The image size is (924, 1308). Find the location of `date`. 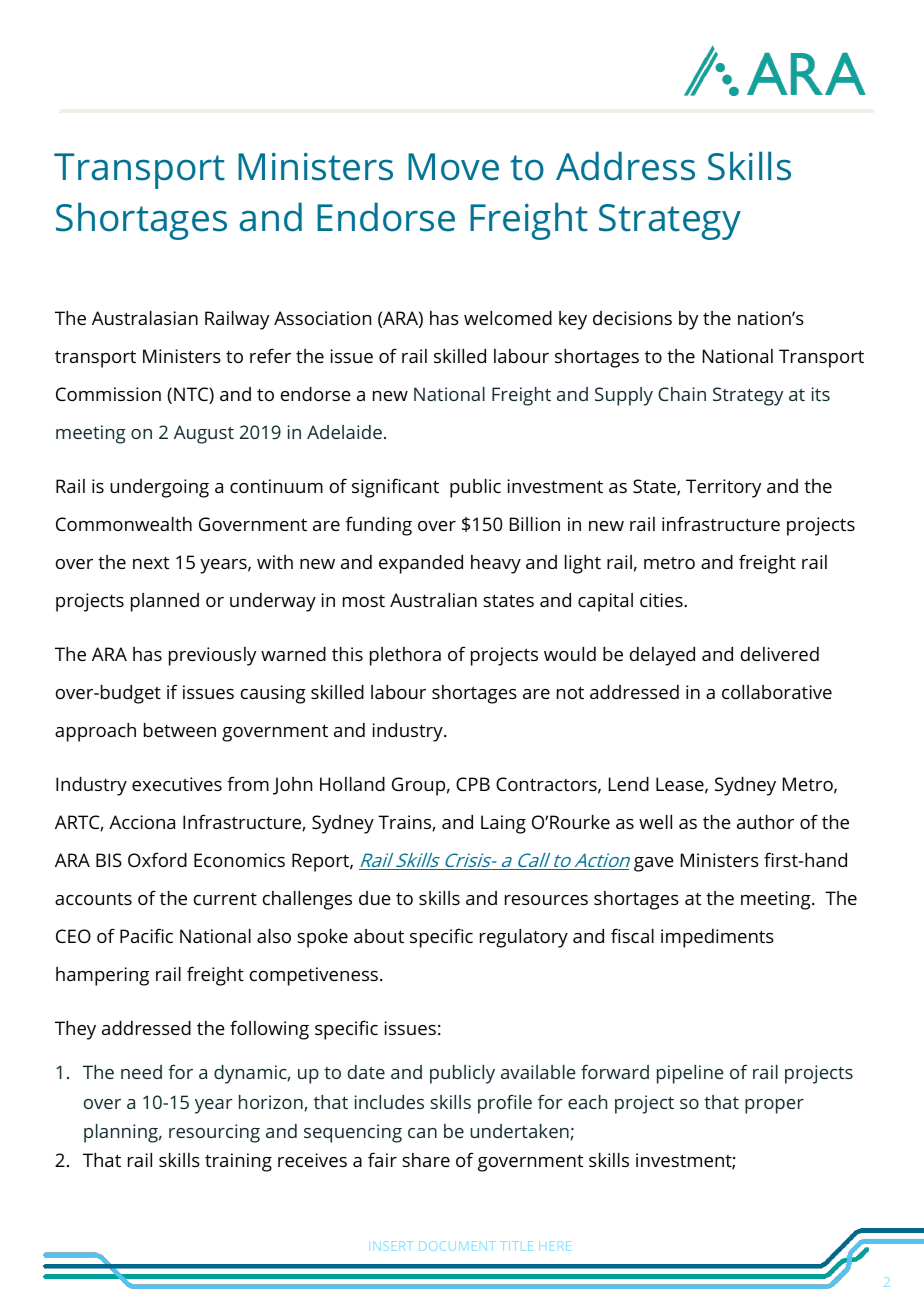

date is located at coordinates (366, 1072).
